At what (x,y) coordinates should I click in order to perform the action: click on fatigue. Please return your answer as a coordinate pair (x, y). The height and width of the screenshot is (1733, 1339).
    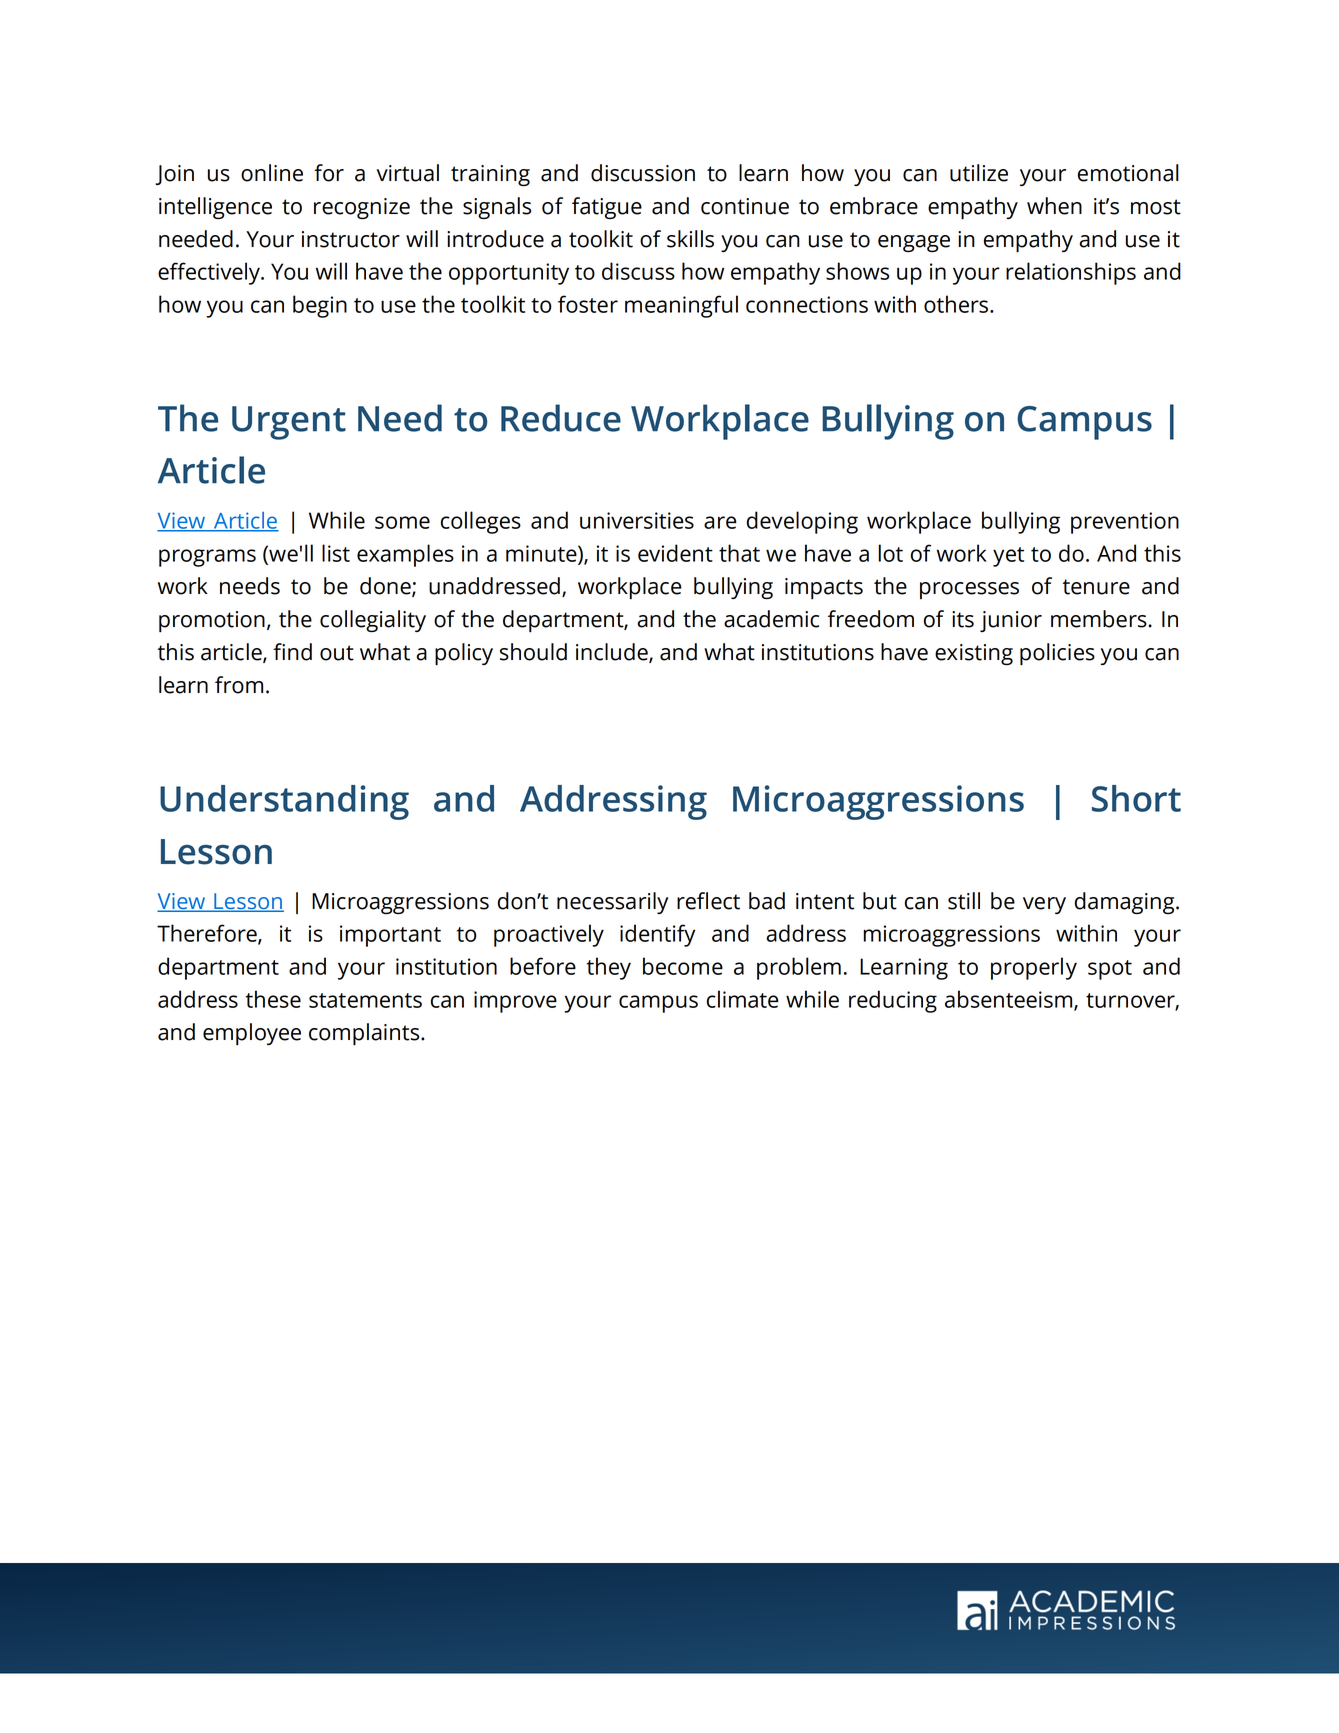
    Looking at the image, I should click on (607, 208).
